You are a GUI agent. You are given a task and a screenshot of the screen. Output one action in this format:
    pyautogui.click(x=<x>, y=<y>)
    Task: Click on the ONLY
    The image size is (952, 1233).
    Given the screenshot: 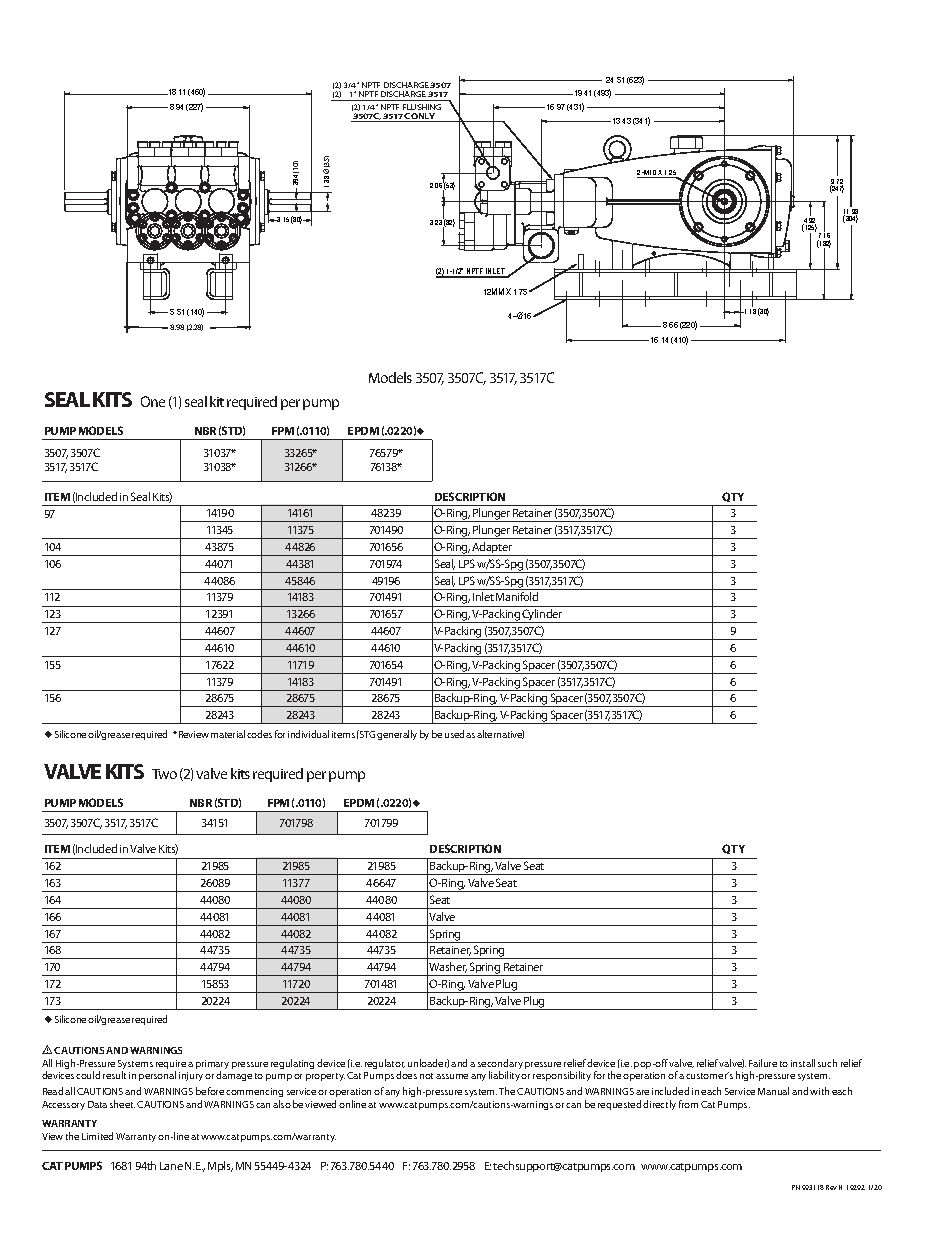 What is the action you would take?
    pyautogui.click(x=424, y=117)
